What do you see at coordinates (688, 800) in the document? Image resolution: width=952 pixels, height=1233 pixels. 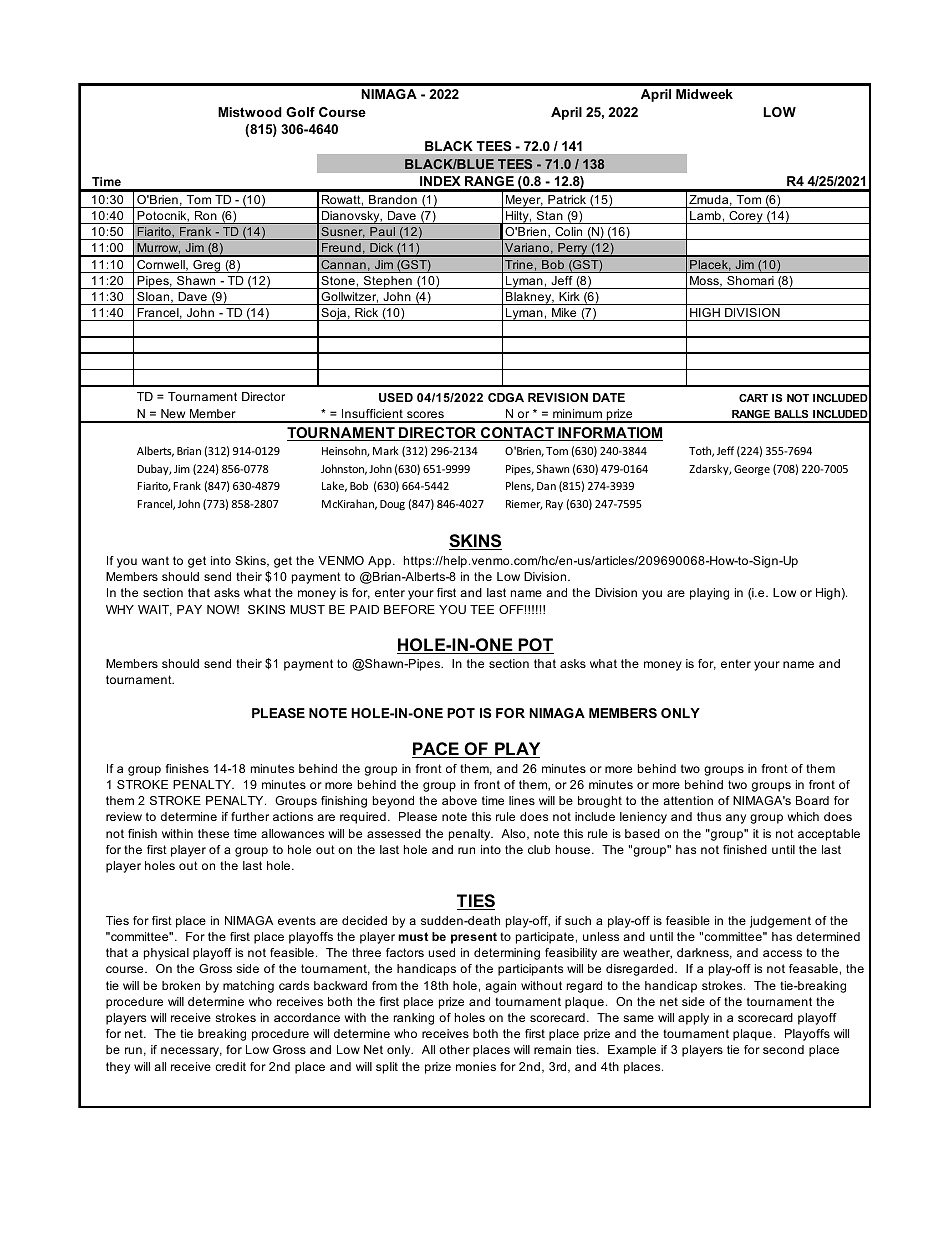 I see `attention` at bounding box center [688, 800].
